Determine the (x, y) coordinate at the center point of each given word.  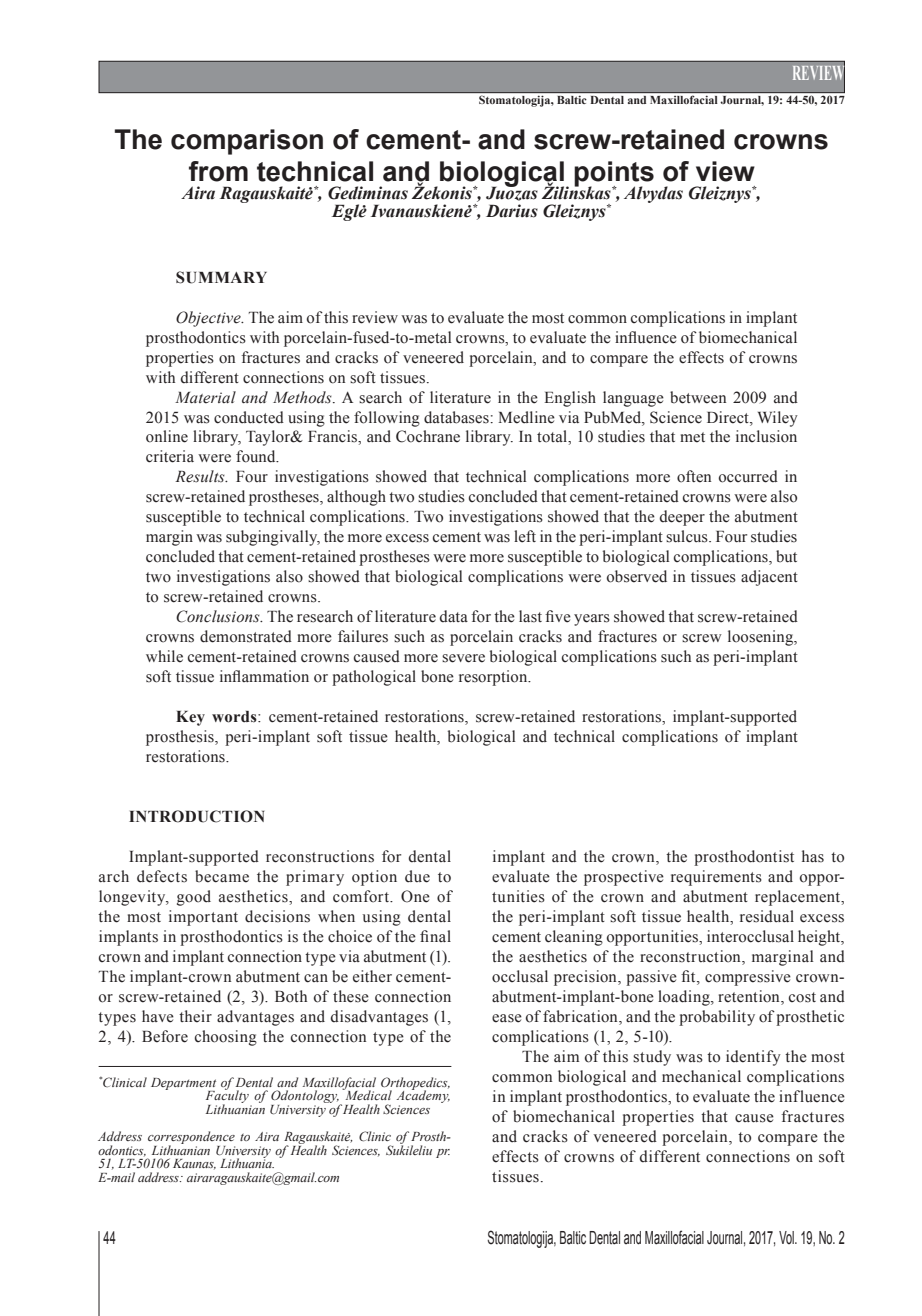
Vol (787, 1237)
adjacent (769, 578)
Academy (423, 1097)
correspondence (191, 1138)
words (235, 717)
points (614, 175)
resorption (494, 678)
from (218, 171)
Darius (512, 211)
